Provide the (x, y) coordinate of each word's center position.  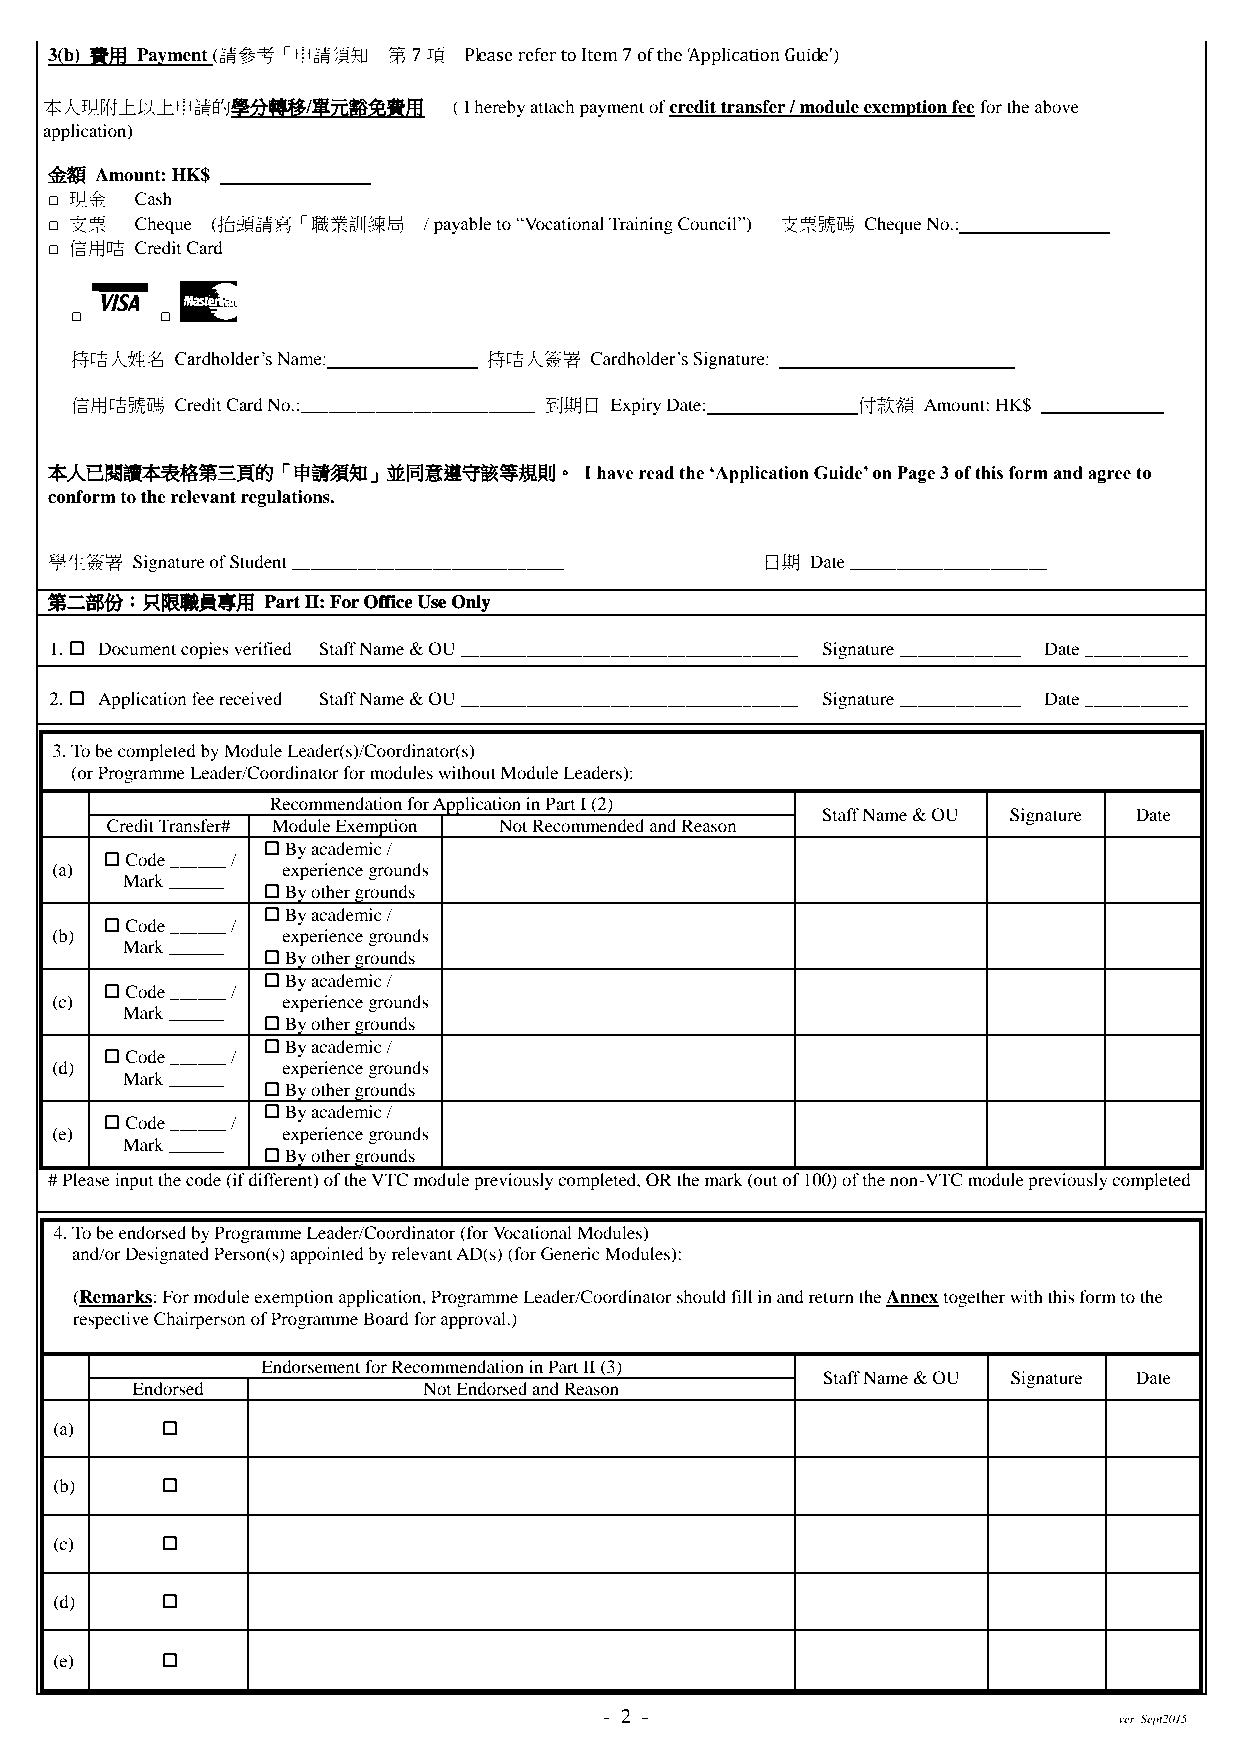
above (1057, 106)
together (974, 1298)
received (250, 698)
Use (431, 602)
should (701, 1296)
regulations (286, 498)
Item (600, 55)
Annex (912, 1298)
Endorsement (310, 1366)
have (615, 473)
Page (916, 474)
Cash (153, 199)
